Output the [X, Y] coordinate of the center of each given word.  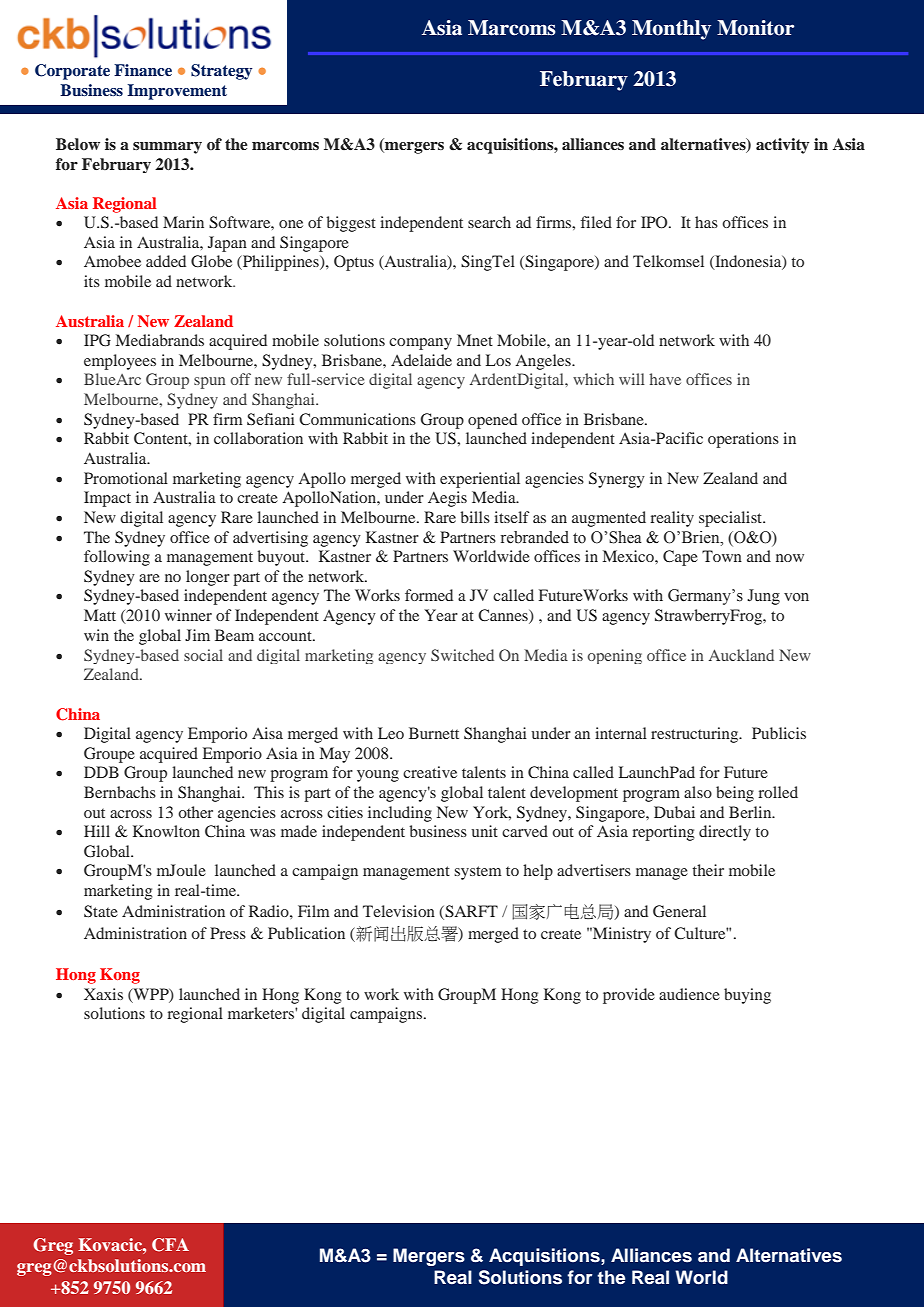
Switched [462, 655]
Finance [143, 70]
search [489, 222]
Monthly [671, 30]
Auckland [741, 655]
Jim [197, 635]
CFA [170, 1245]
